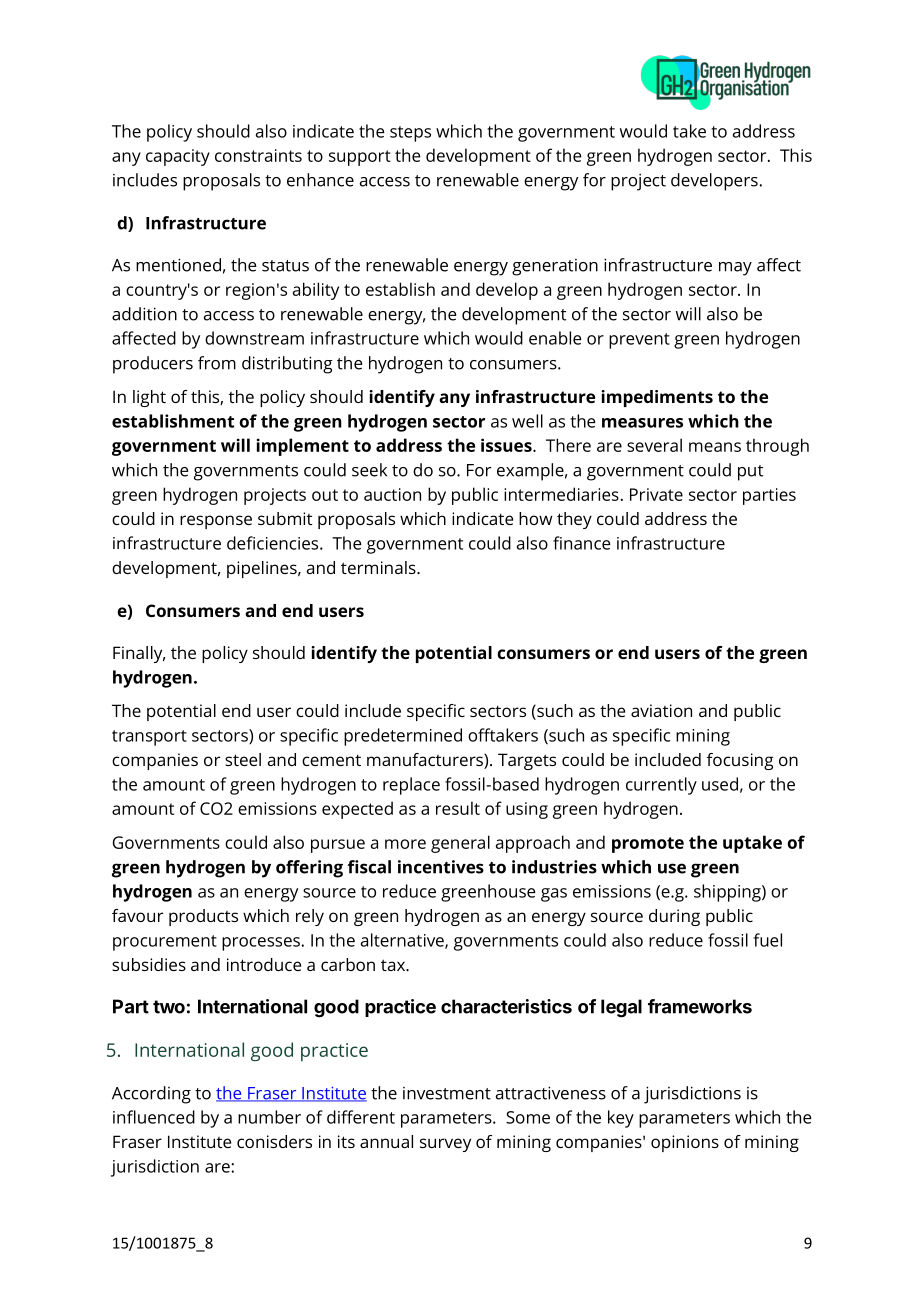 The height and width of the page is (1308, 924). I want to click on incentives, so click(441, 867).
